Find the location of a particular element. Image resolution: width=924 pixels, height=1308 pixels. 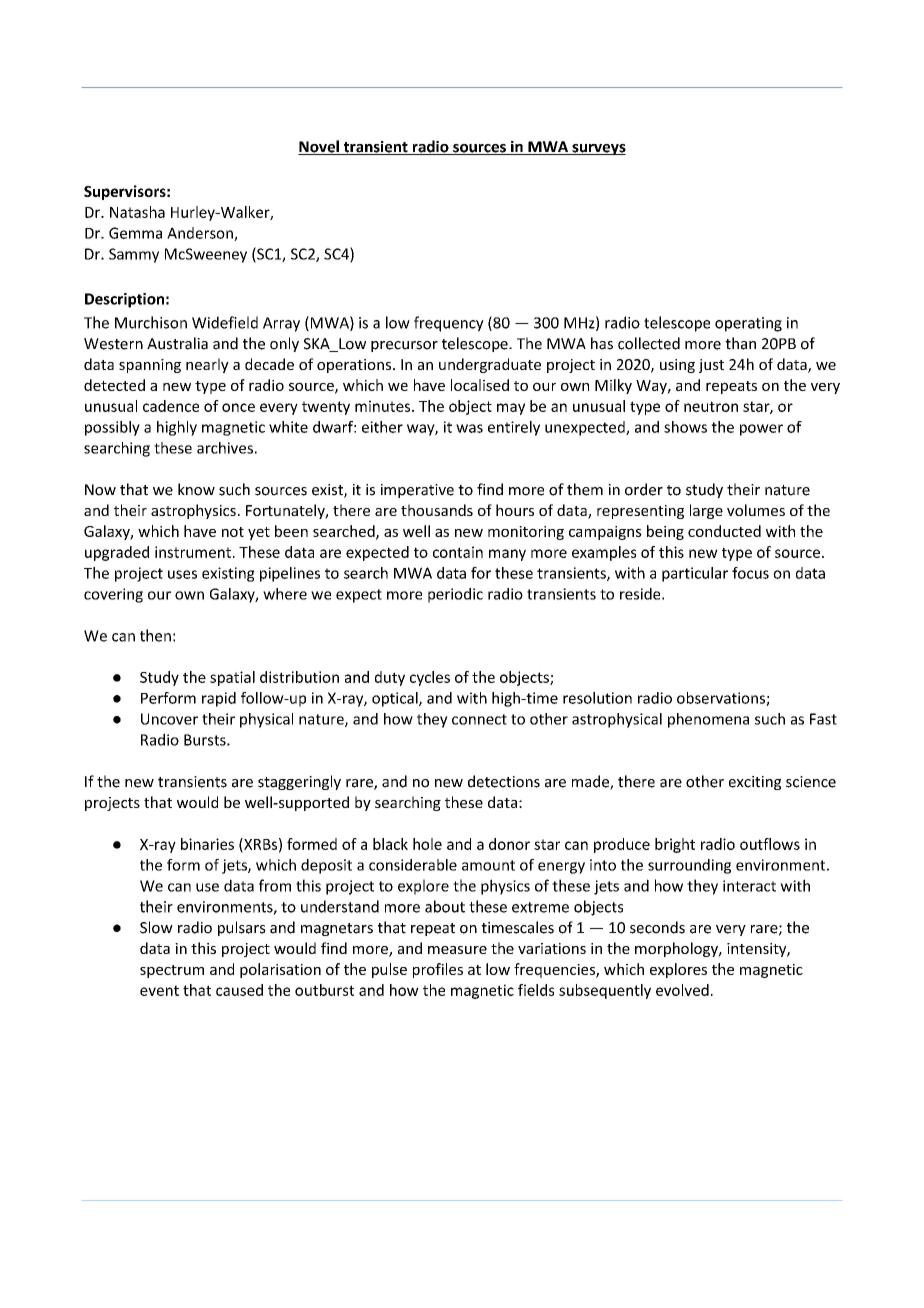

surveys is located at coordinates (598, 149).
